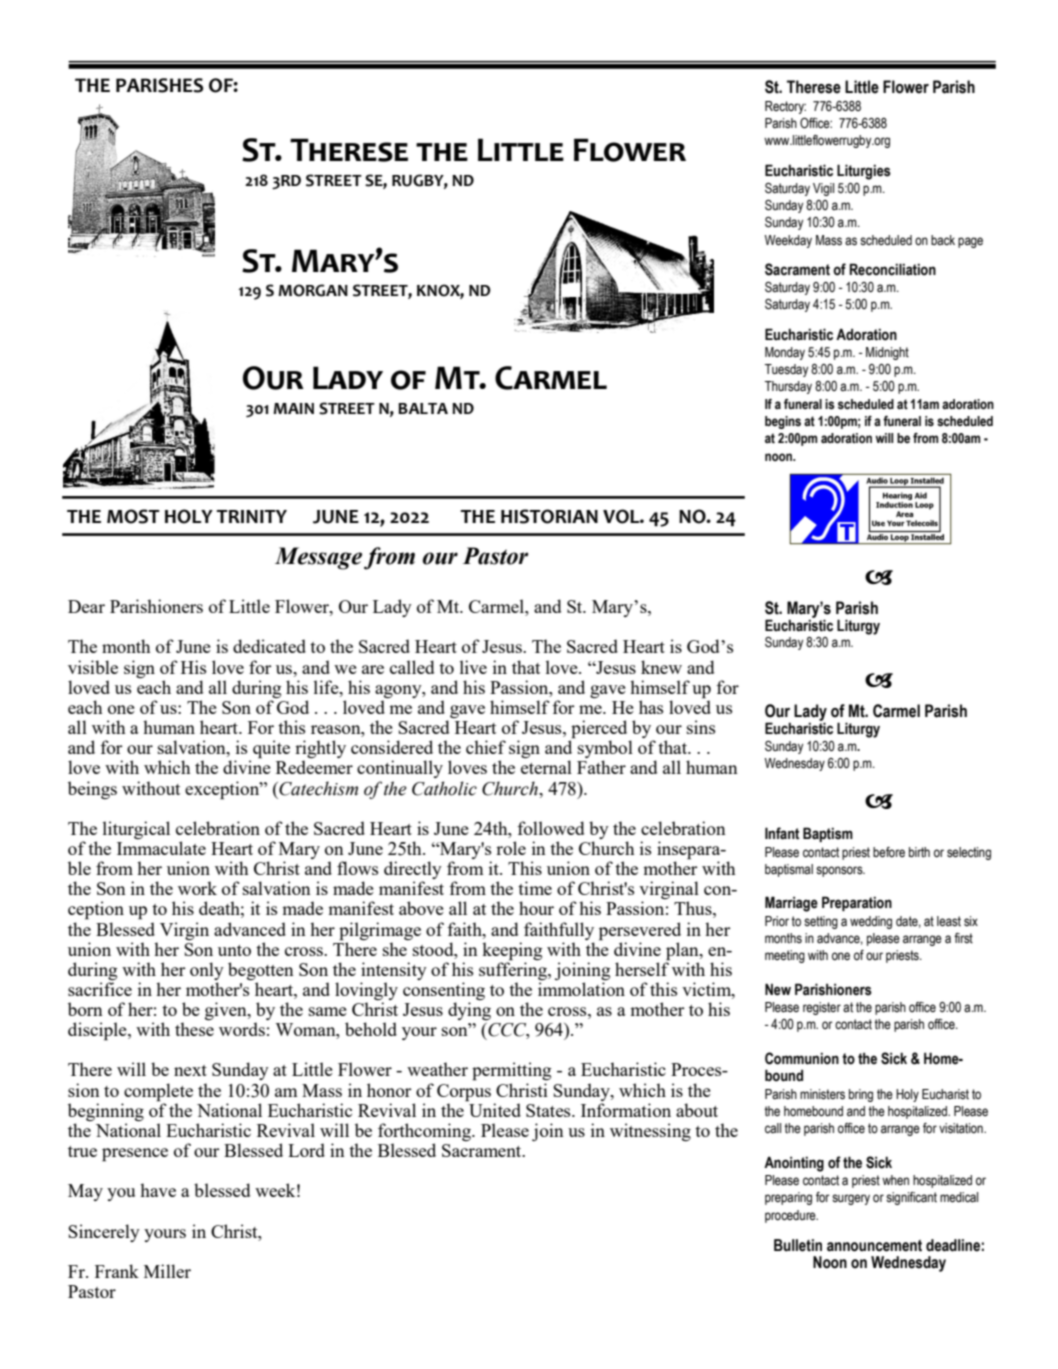  What do you see at coordinates (701, 727) in the document?
I see `sins` at bounding box center [701, 727].
